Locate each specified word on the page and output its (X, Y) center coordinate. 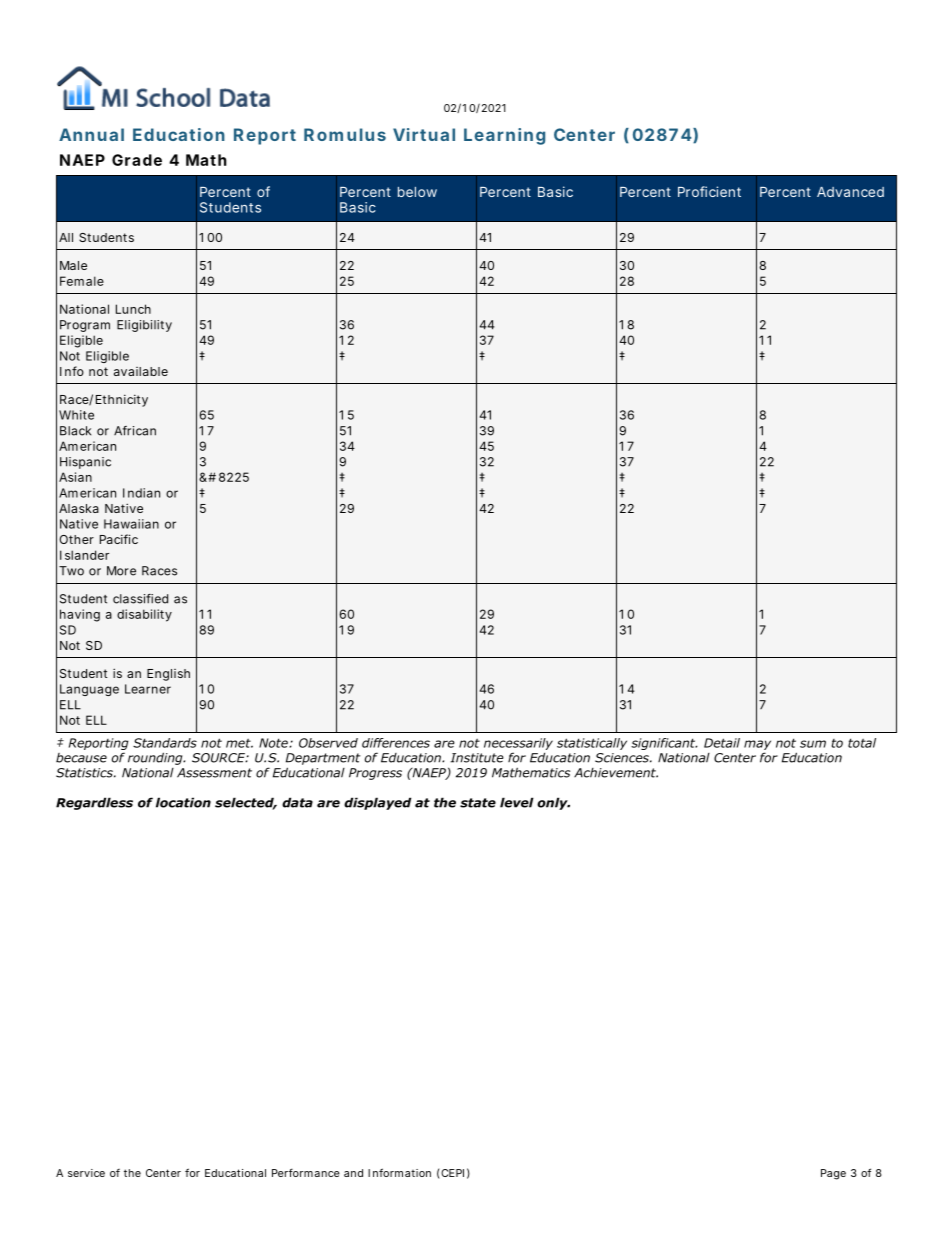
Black (75, 431)
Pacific (119, 539)
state (478, 803)
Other (76, 539)
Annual (91, 134)
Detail (722, 743)
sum (813, 744)
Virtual (424, 134)
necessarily (518, 744)
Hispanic (85, 463)
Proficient (709, 191)
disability (144, 615)
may (757, 745)
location (183, 802)
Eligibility (144, 326)
